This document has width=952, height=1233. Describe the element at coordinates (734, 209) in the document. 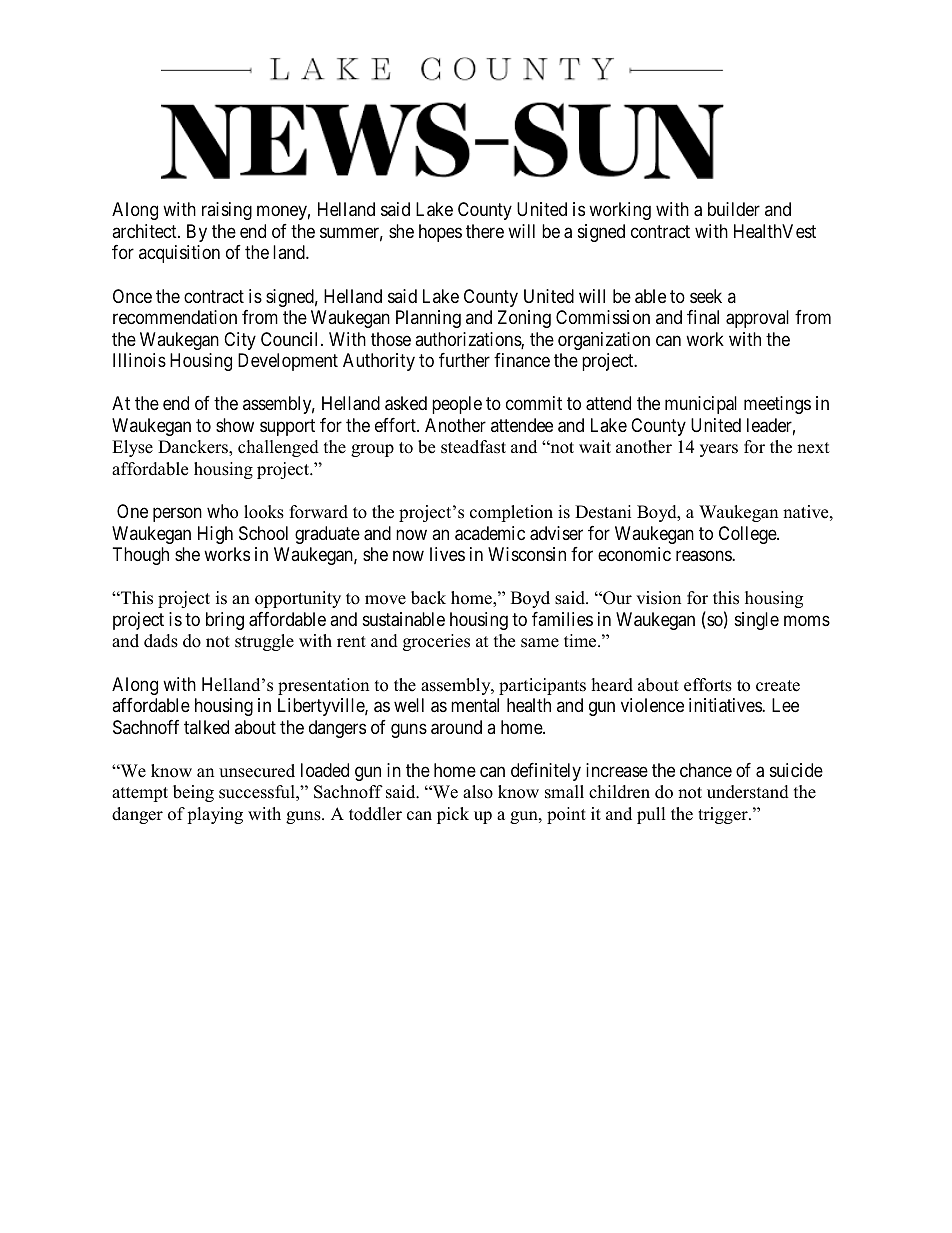

I see `builder` at that location.
